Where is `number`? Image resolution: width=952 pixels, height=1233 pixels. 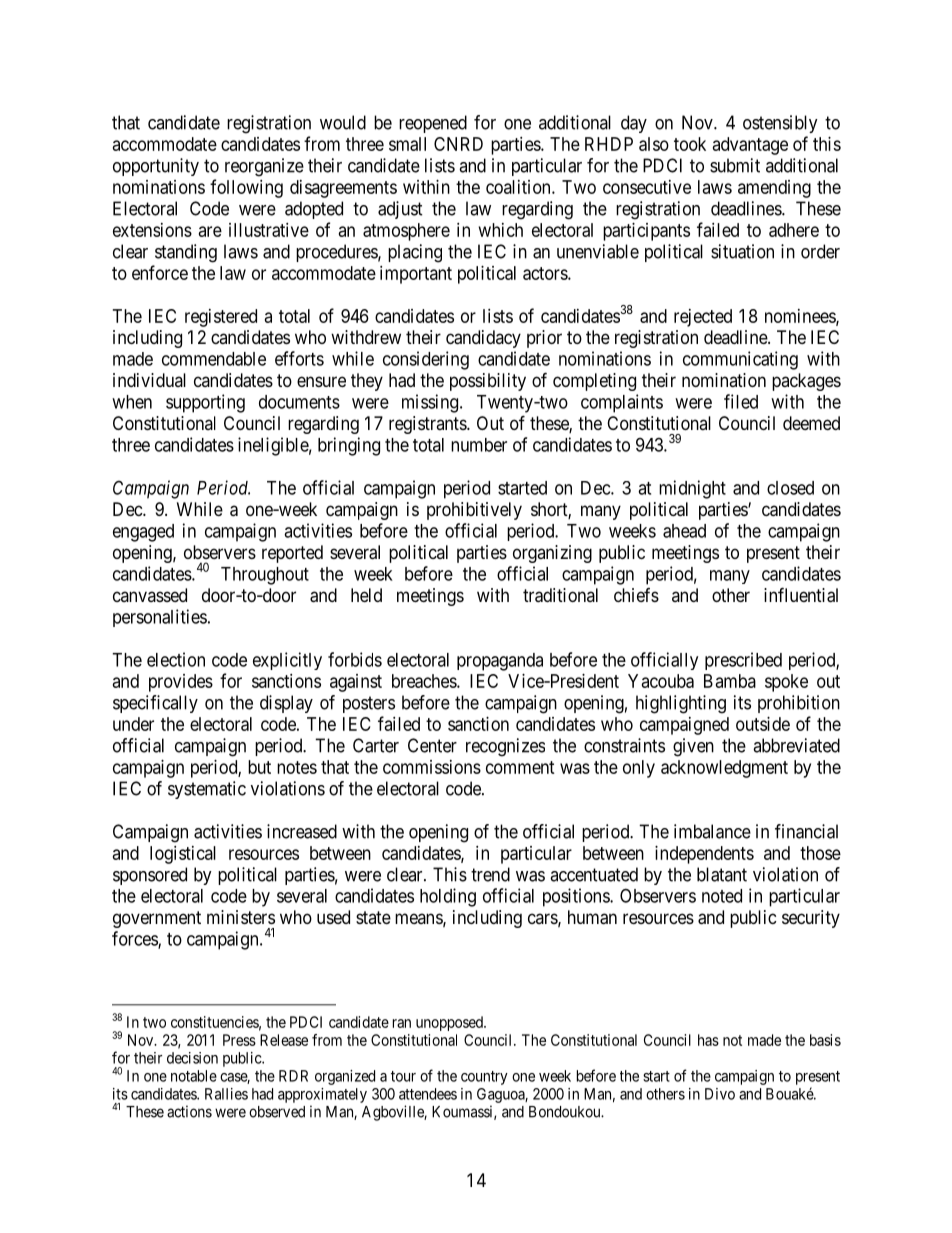
number is located at coordinates (479, 445).
